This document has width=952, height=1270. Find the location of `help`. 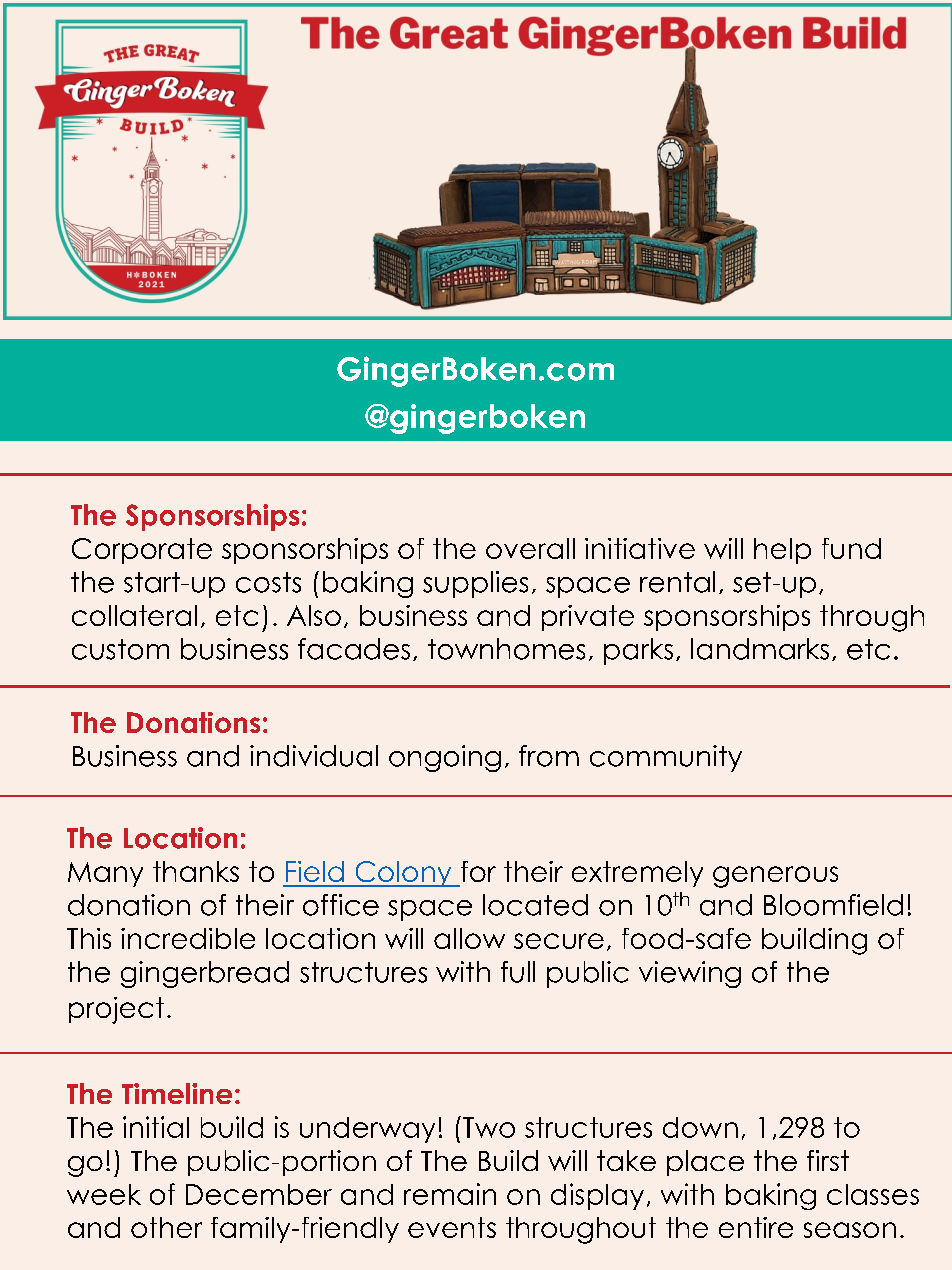

help is located at coordinates (782, 551).
